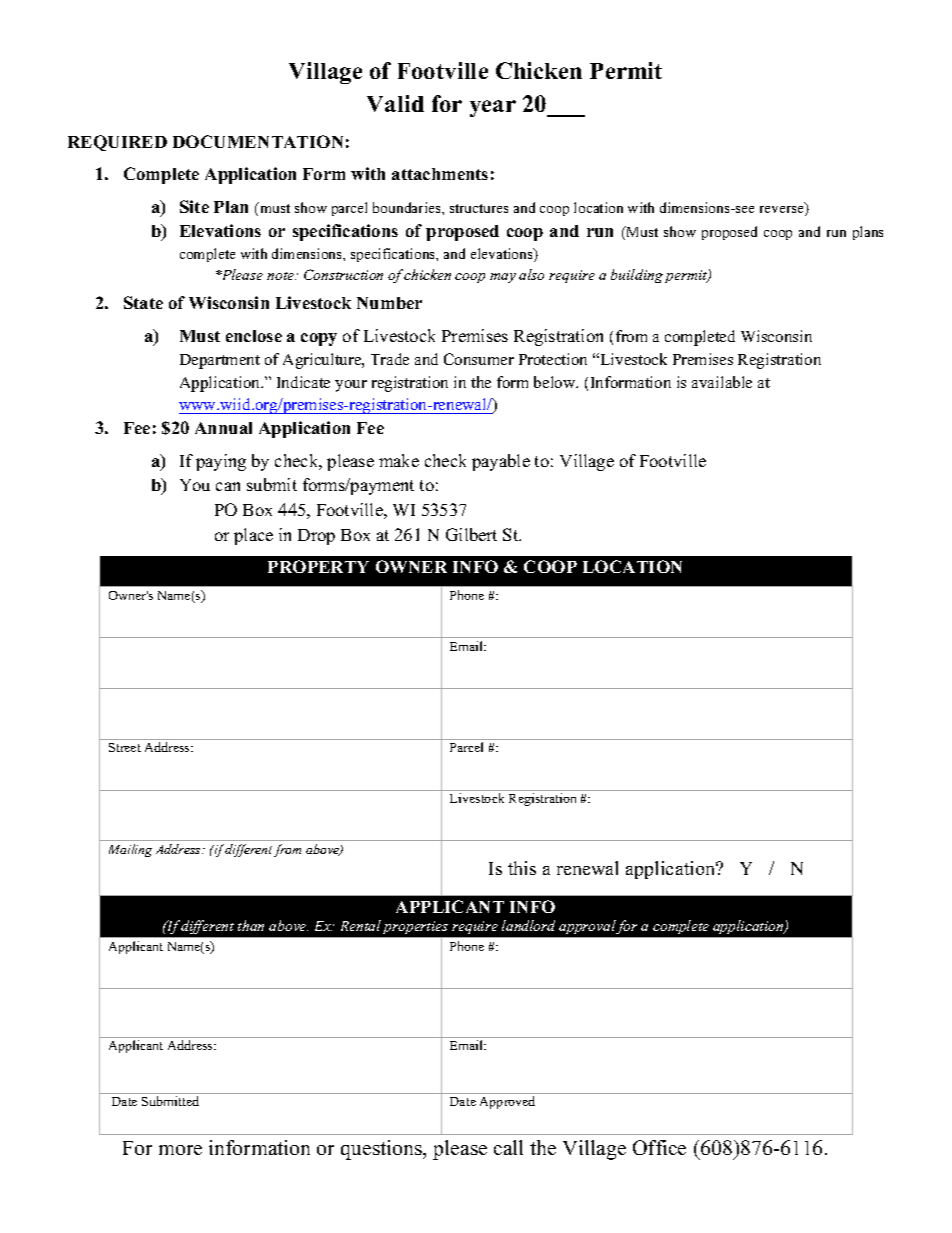 The width and height of the page is (952, 1233). What do you see at coordinates (522, 868) in the page?
I see `this` at bounding box center [522, 868].
